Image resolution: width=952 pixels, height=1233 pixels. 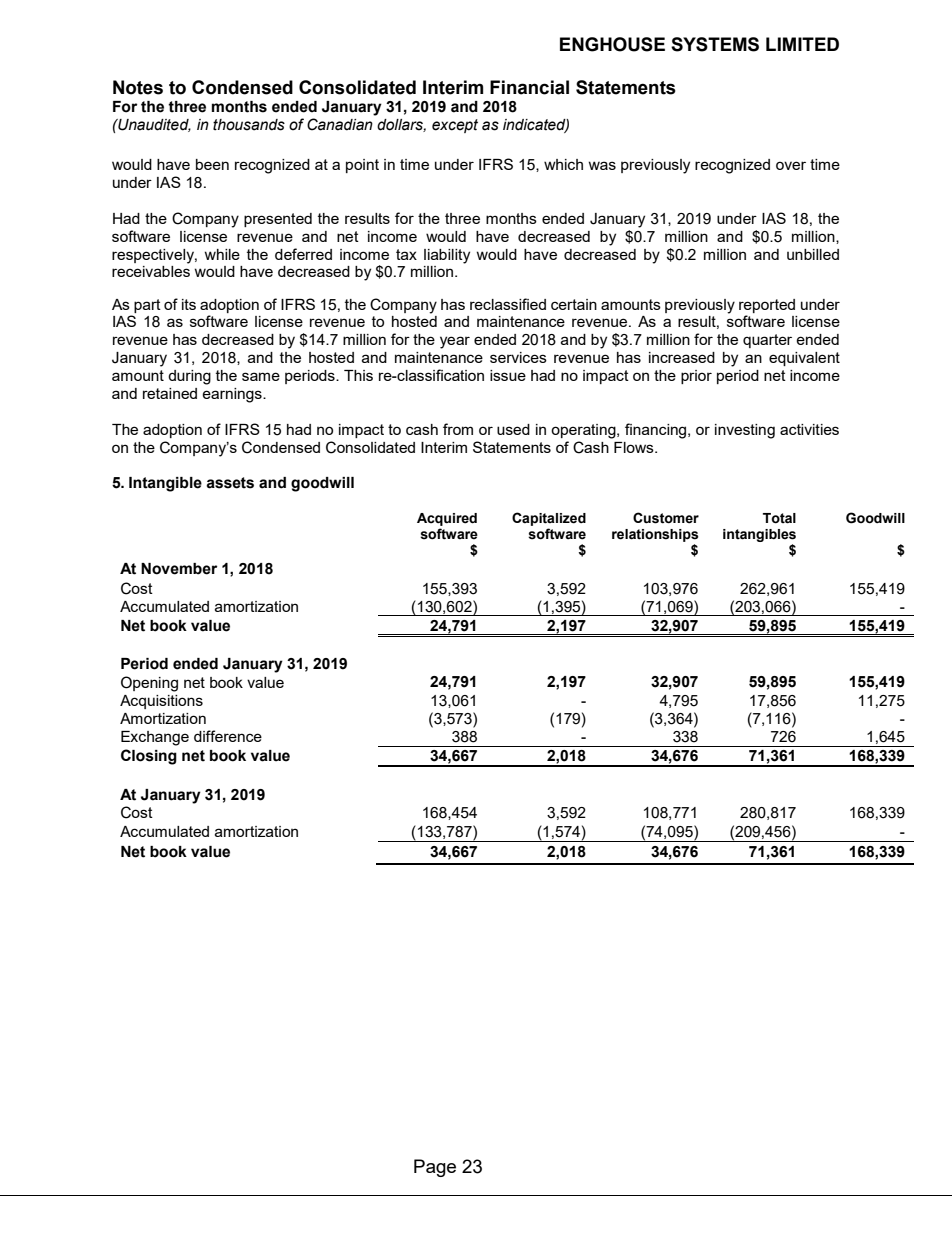 What do you see at coordinates (179, 569) in the screenshot?
I see `November` at bounding box center [179, 569].
